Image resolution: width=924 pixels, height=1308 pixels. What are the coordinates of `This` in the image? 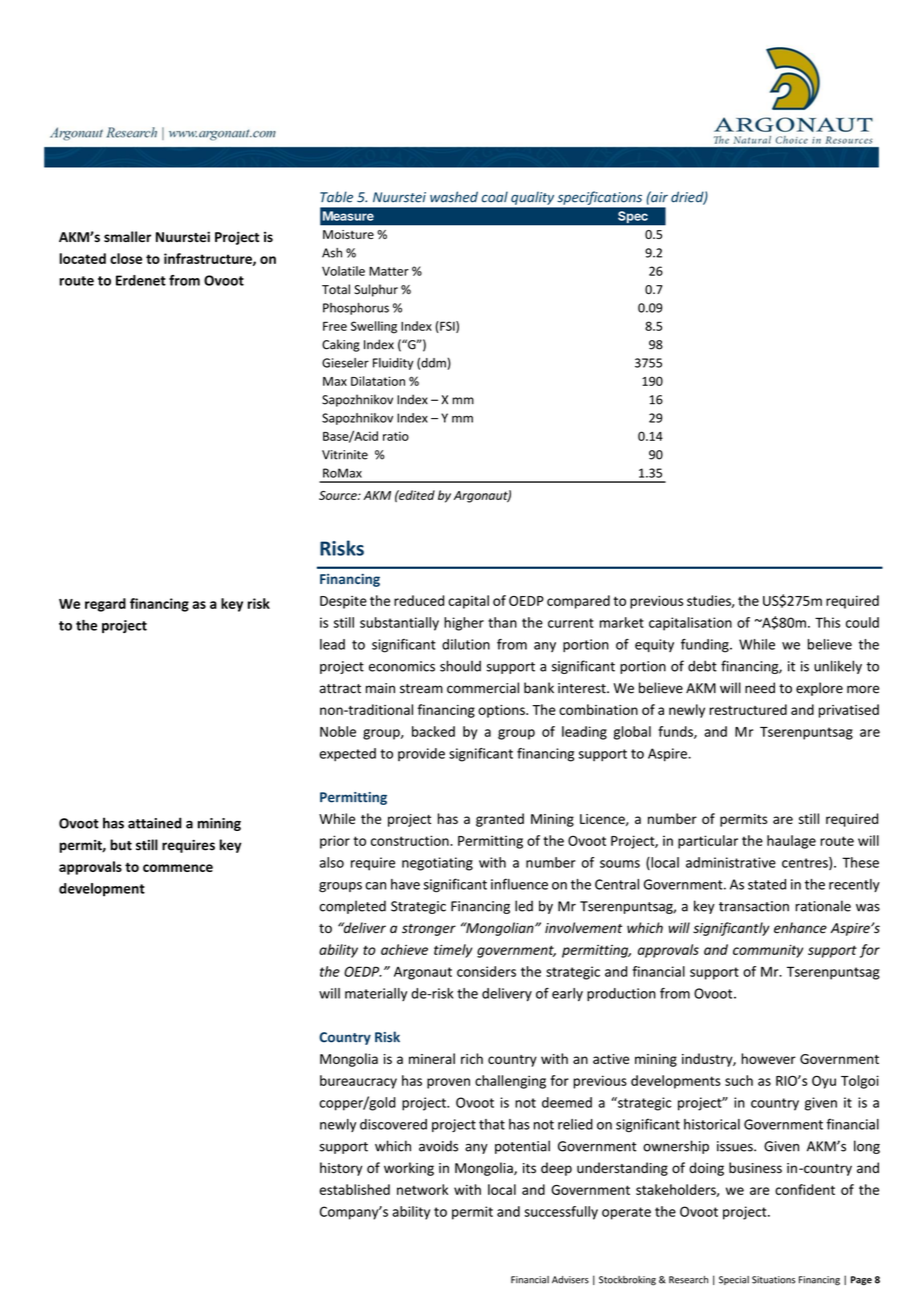 It's located at (827, 622).
